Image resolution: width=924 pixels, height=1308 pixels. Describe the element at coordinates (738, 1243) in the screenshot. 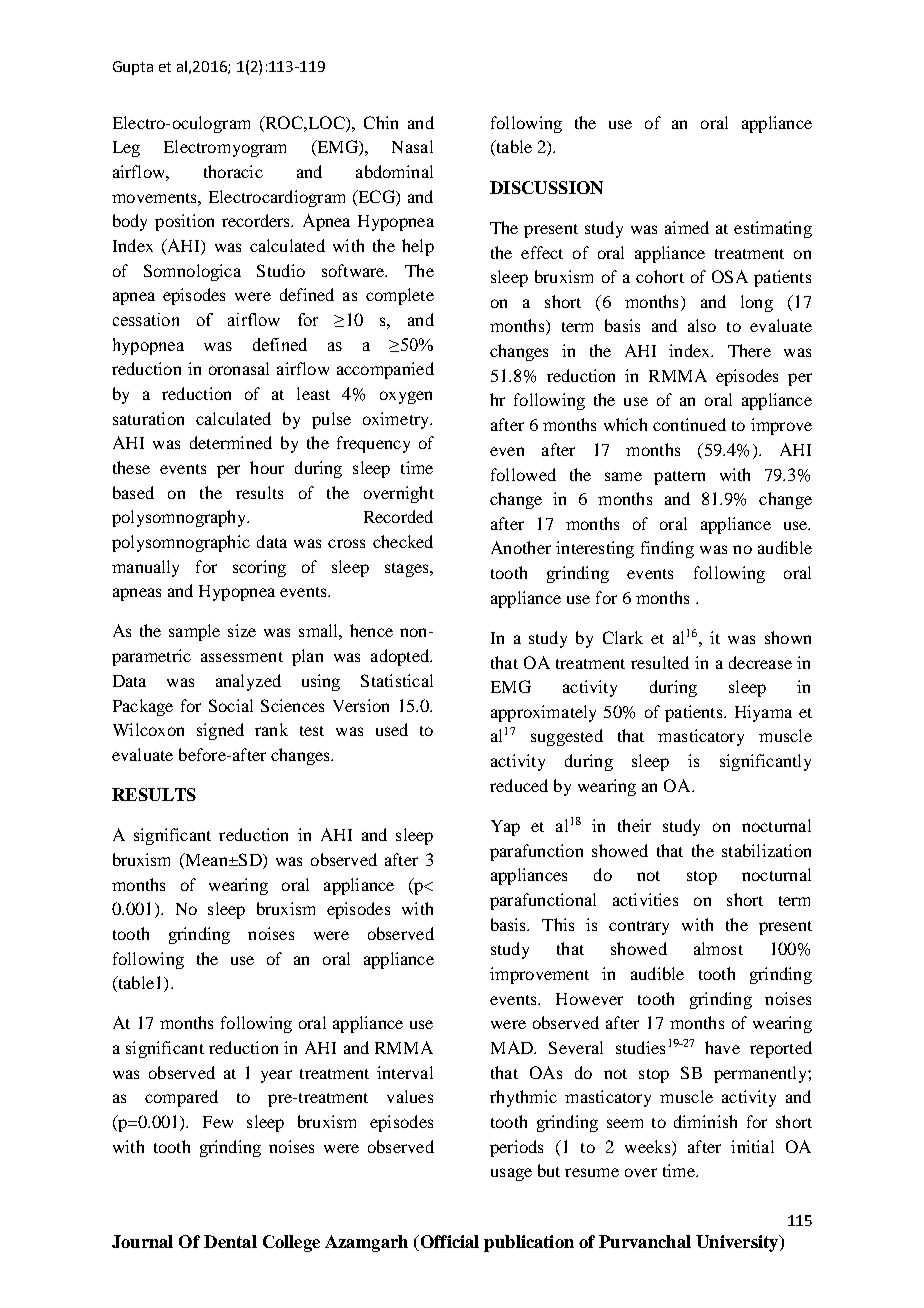

I see `University` at that location.
